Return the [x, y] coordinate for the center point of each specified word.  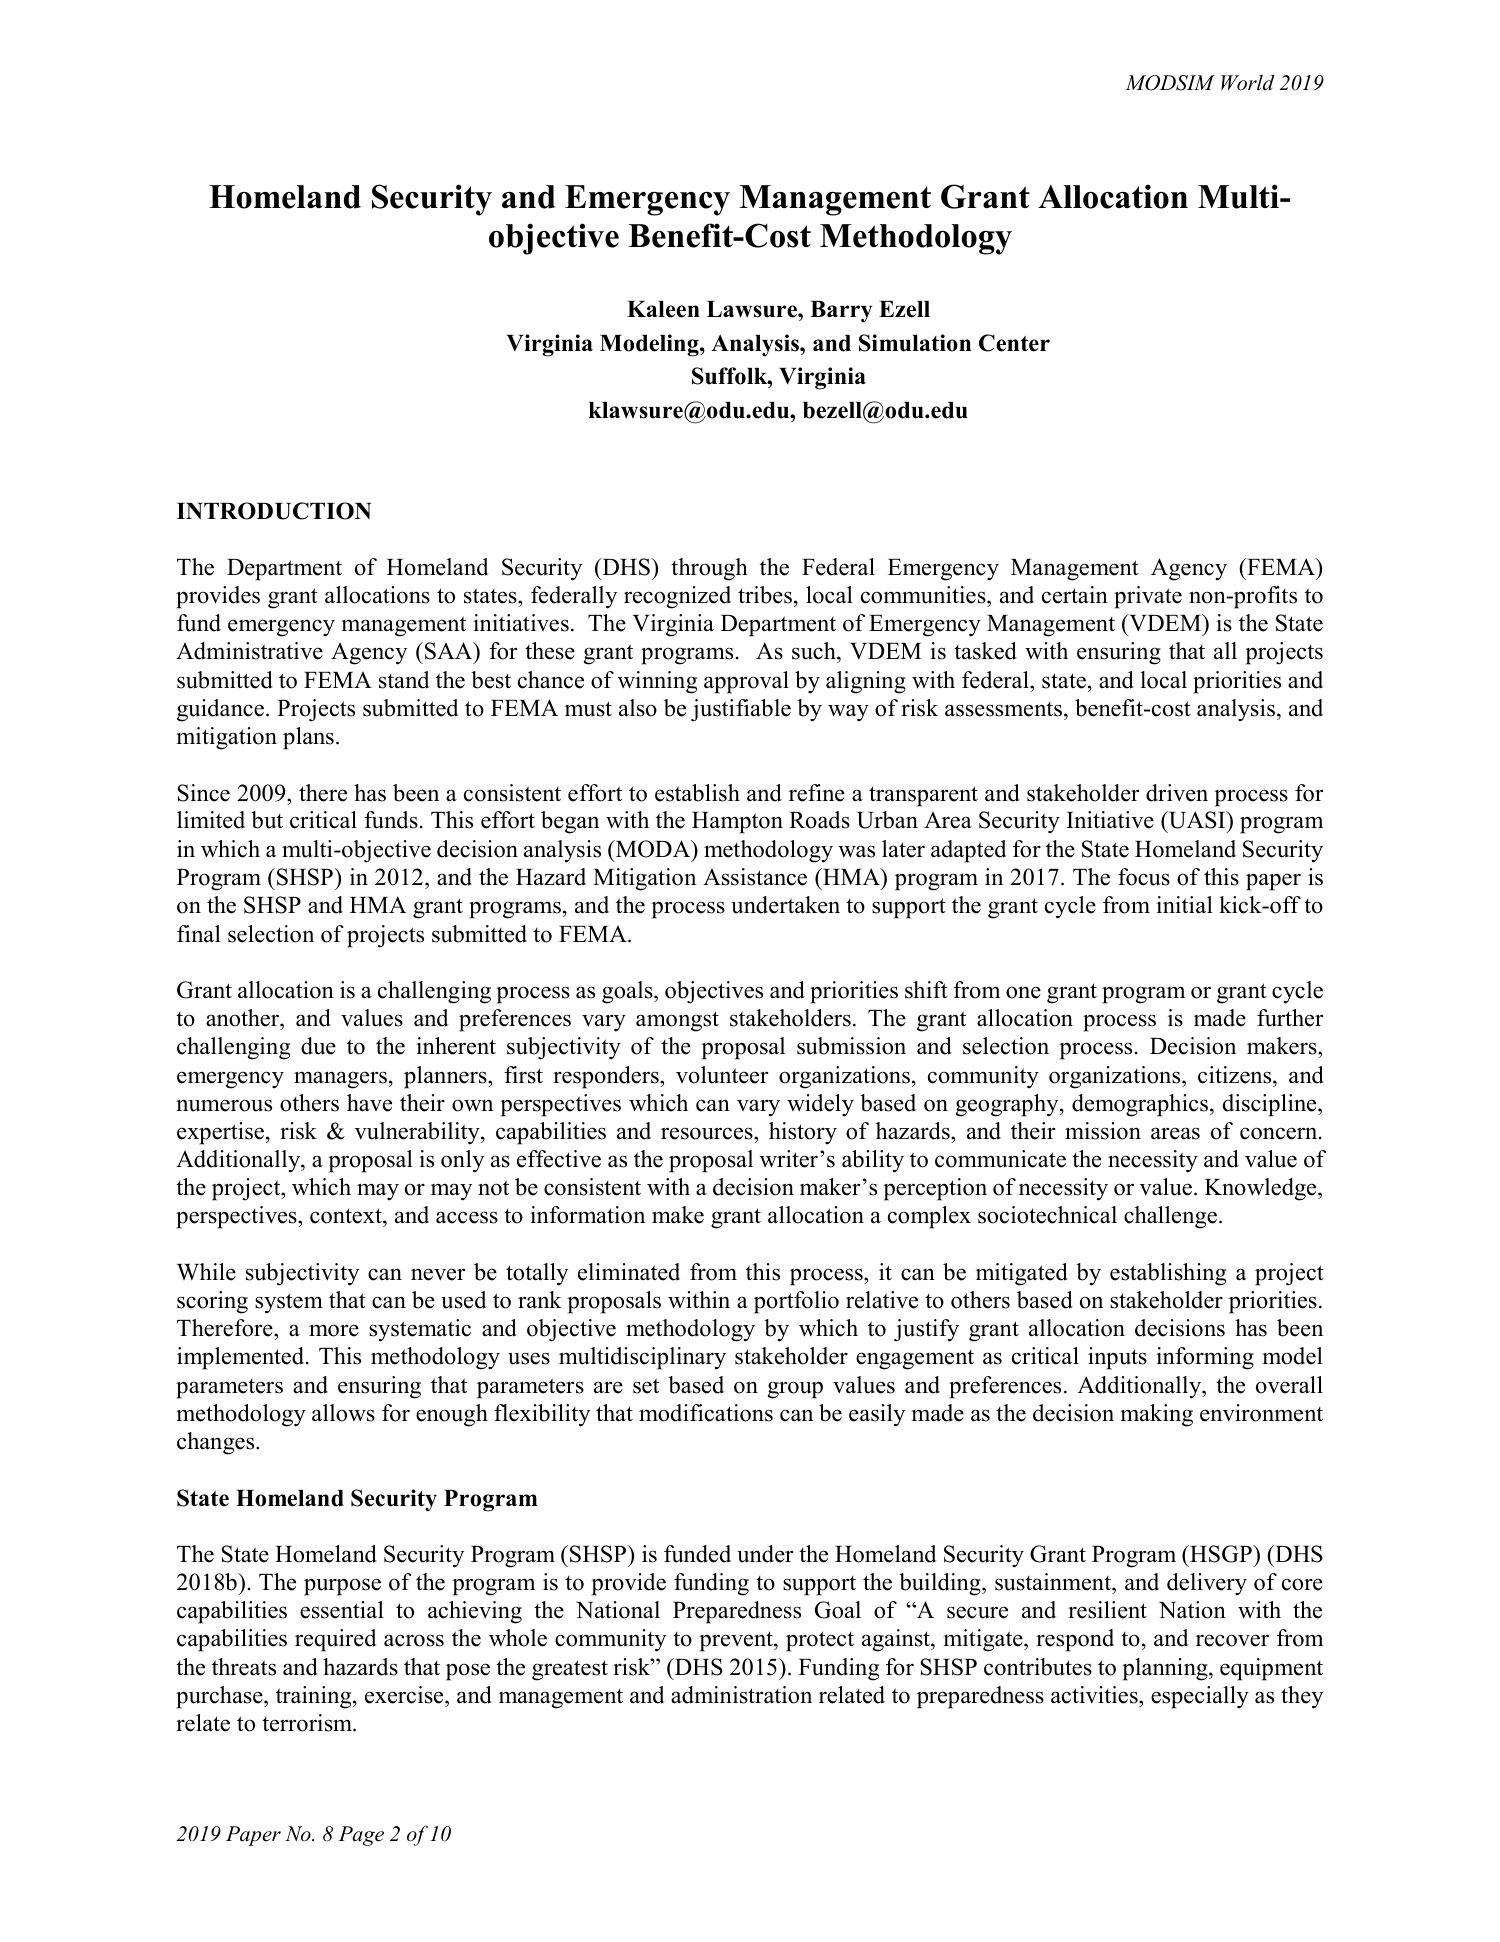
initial [1184, 904]
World [1248, 82]
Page [361, 1836]
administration [741, 1695]
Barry [841, 312]
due [318, 1046]
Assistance [755, 877]
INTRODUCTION [274, 511]
